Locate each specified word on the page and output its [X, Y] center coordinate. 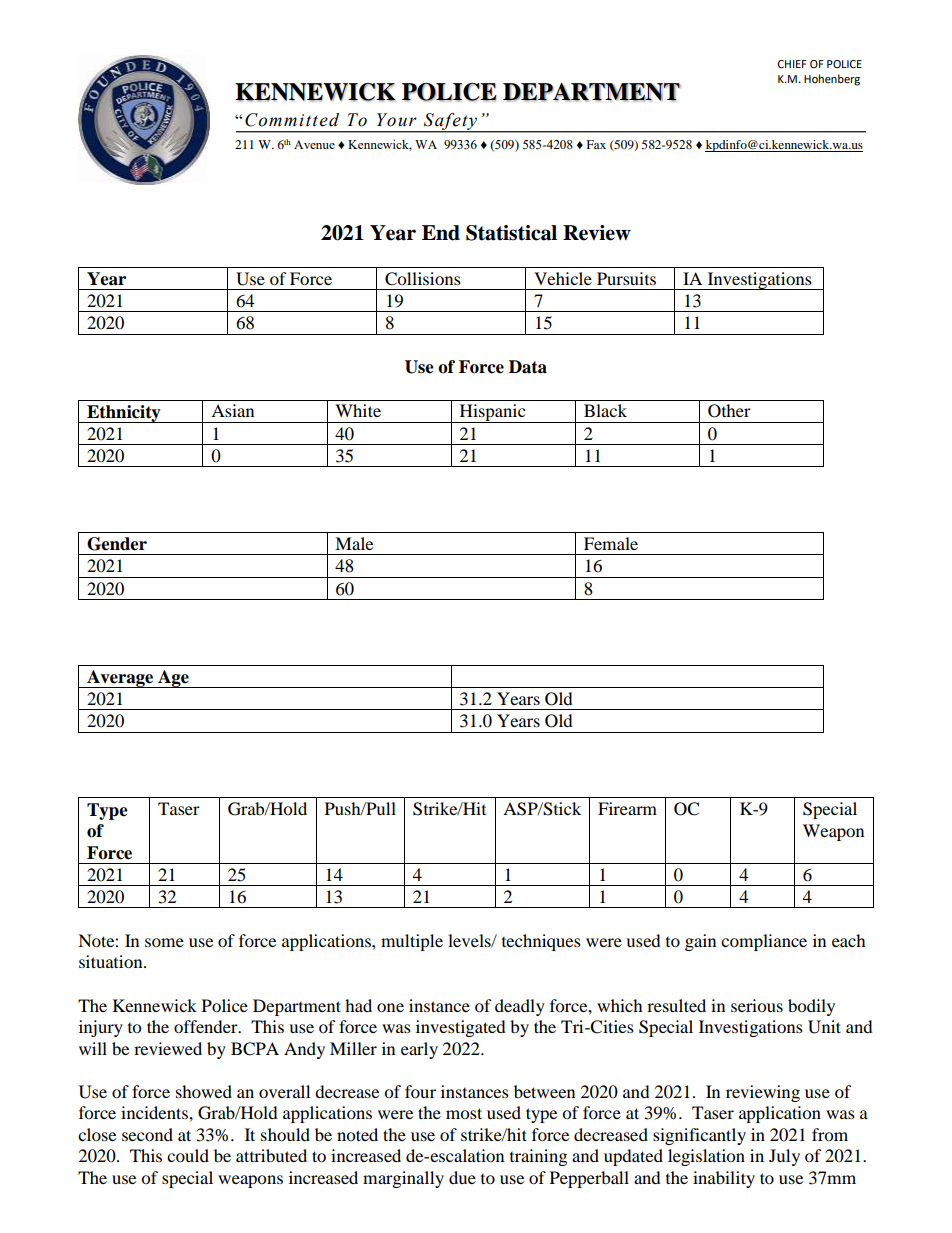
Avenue [314, 144]
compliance [764, 942]
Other [729, 411]
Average [120, 679]
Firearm [627, 808]
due [462, 1177]
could [188, 1155]
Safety [451, 122]
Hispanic [493, 413]
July [784, 1157]
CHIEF [792, 64]
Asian [232, 410]
